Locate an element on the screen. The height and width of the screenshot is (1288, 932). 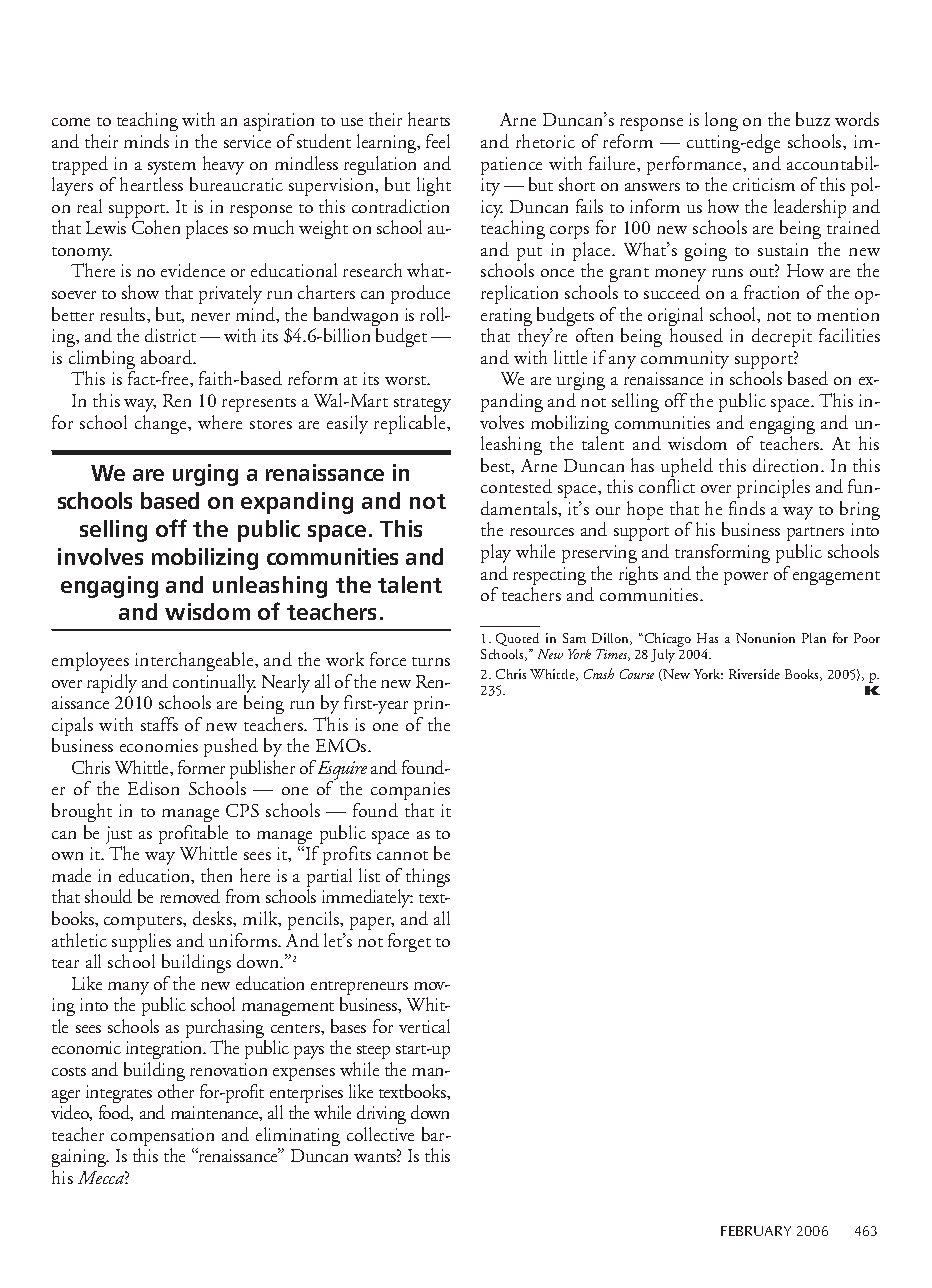
contested is located at coordinates (516, 486).
